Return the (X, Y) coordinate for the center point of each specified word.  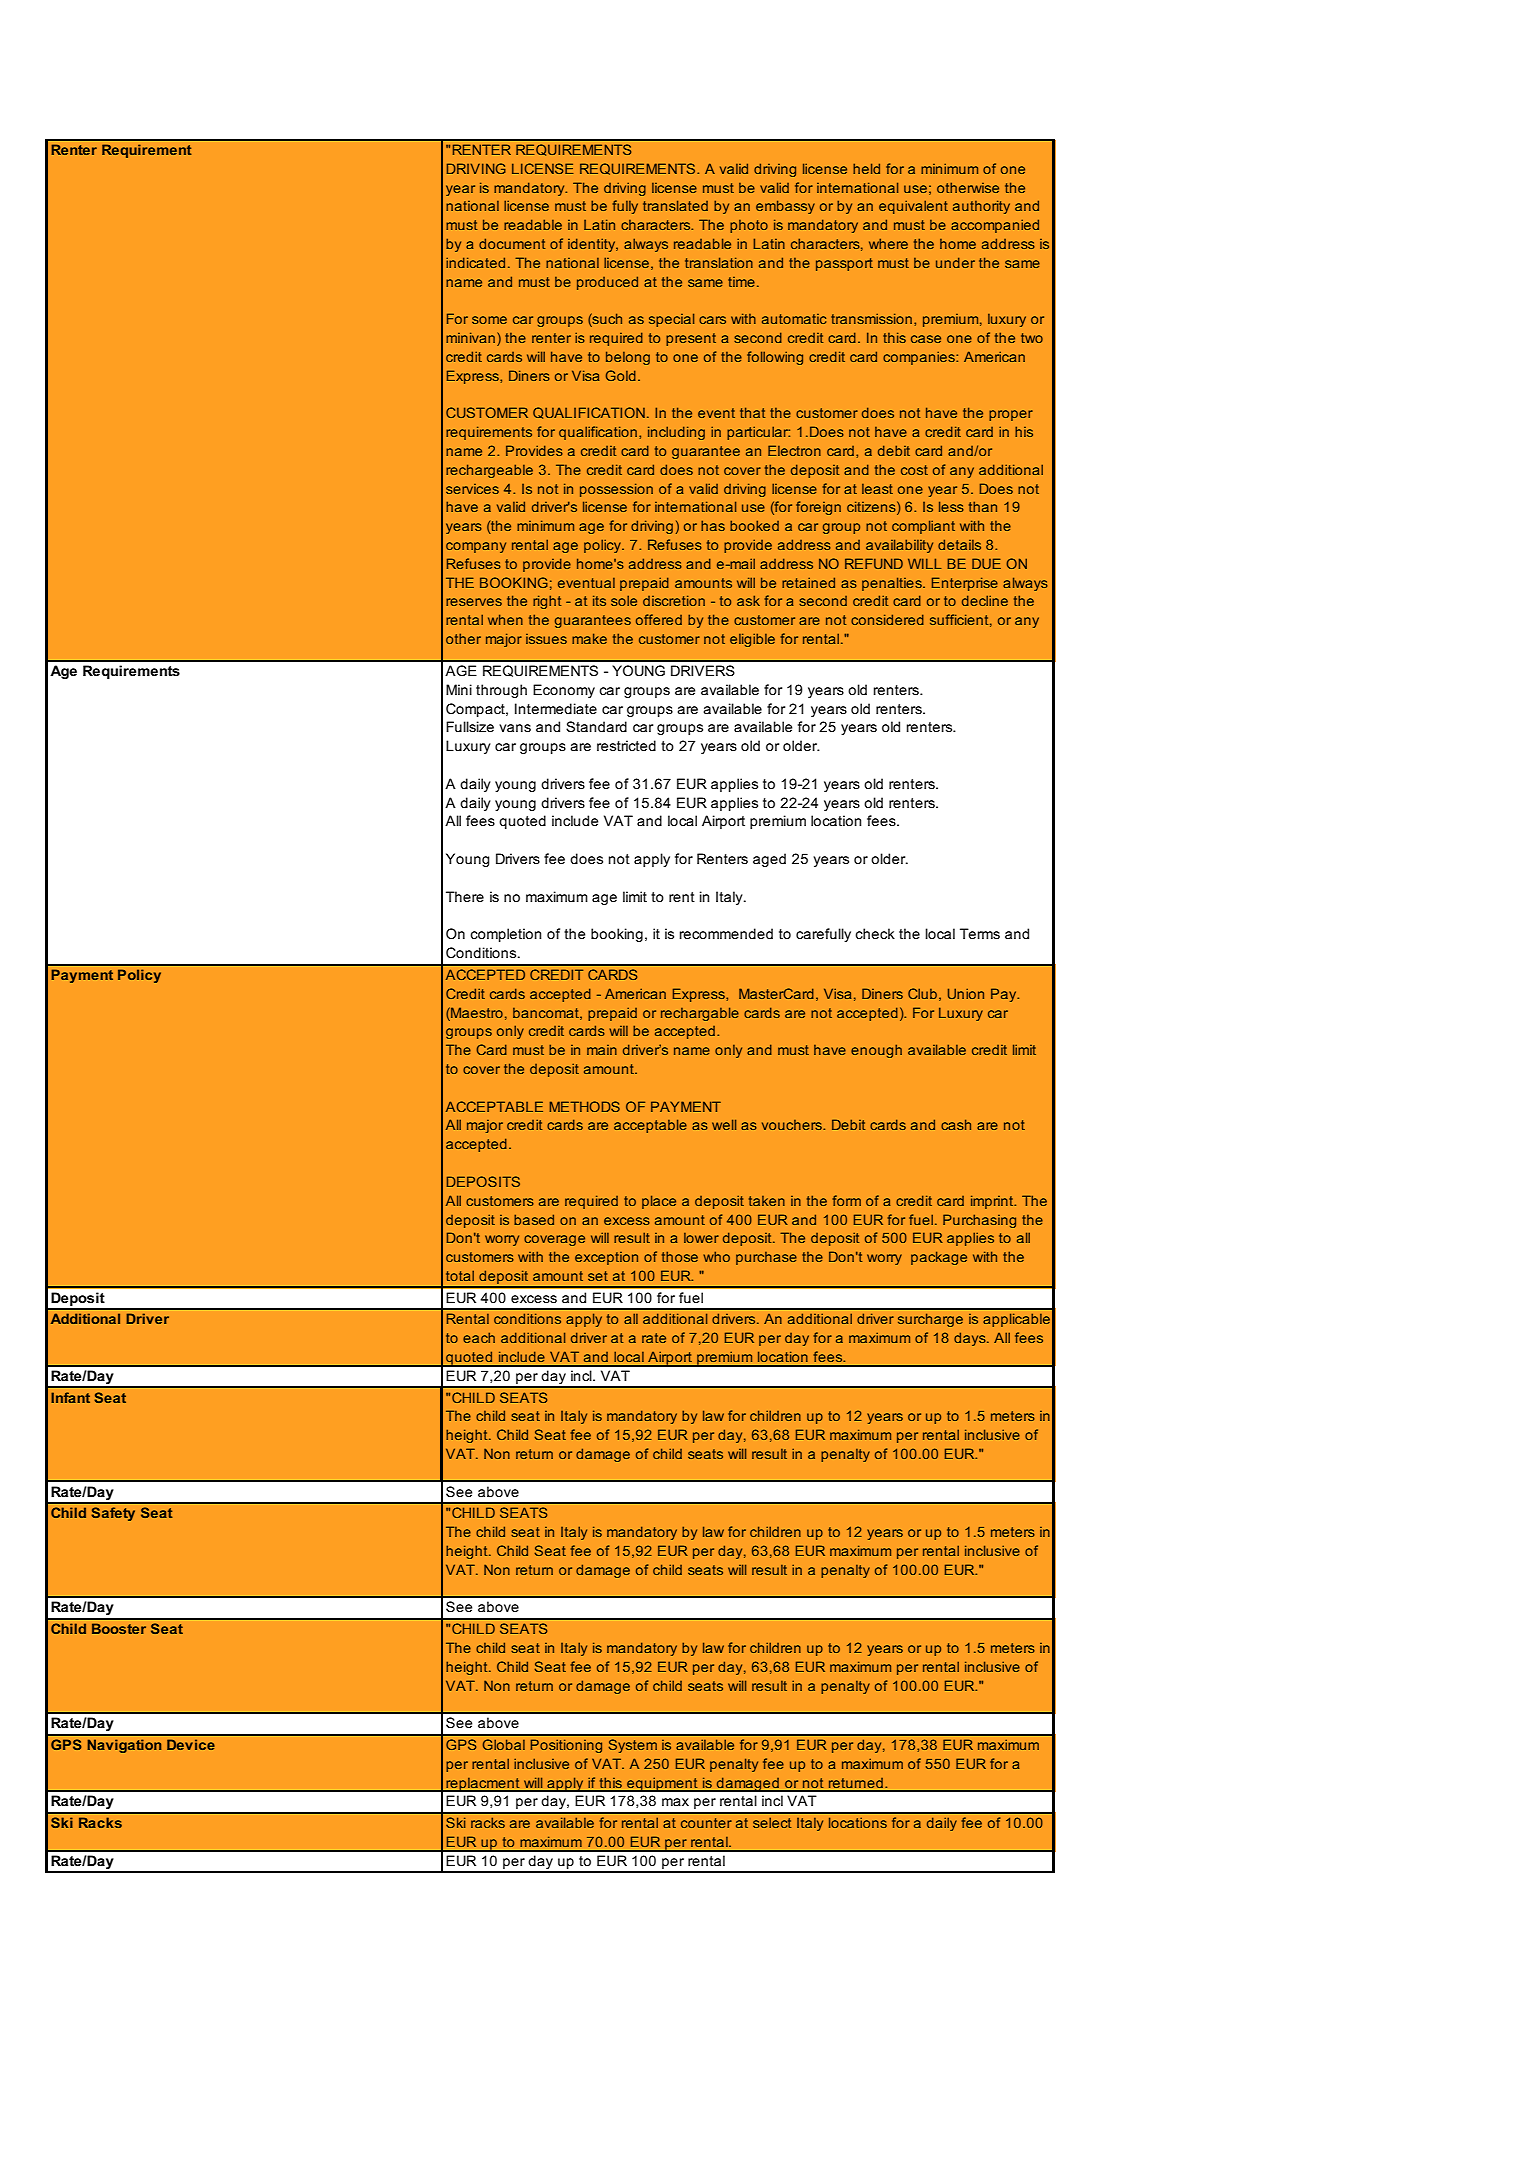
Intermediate (556, 708)
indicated (475, 262)
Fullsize (470, 726)
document (512, 243)
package (939, 1258)
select (772, 1823)
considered (887, 619)
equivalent (913, 207)
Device (191, 1744)
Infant (70, 1397)
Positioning (566, 1746)
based (534, 1219)
